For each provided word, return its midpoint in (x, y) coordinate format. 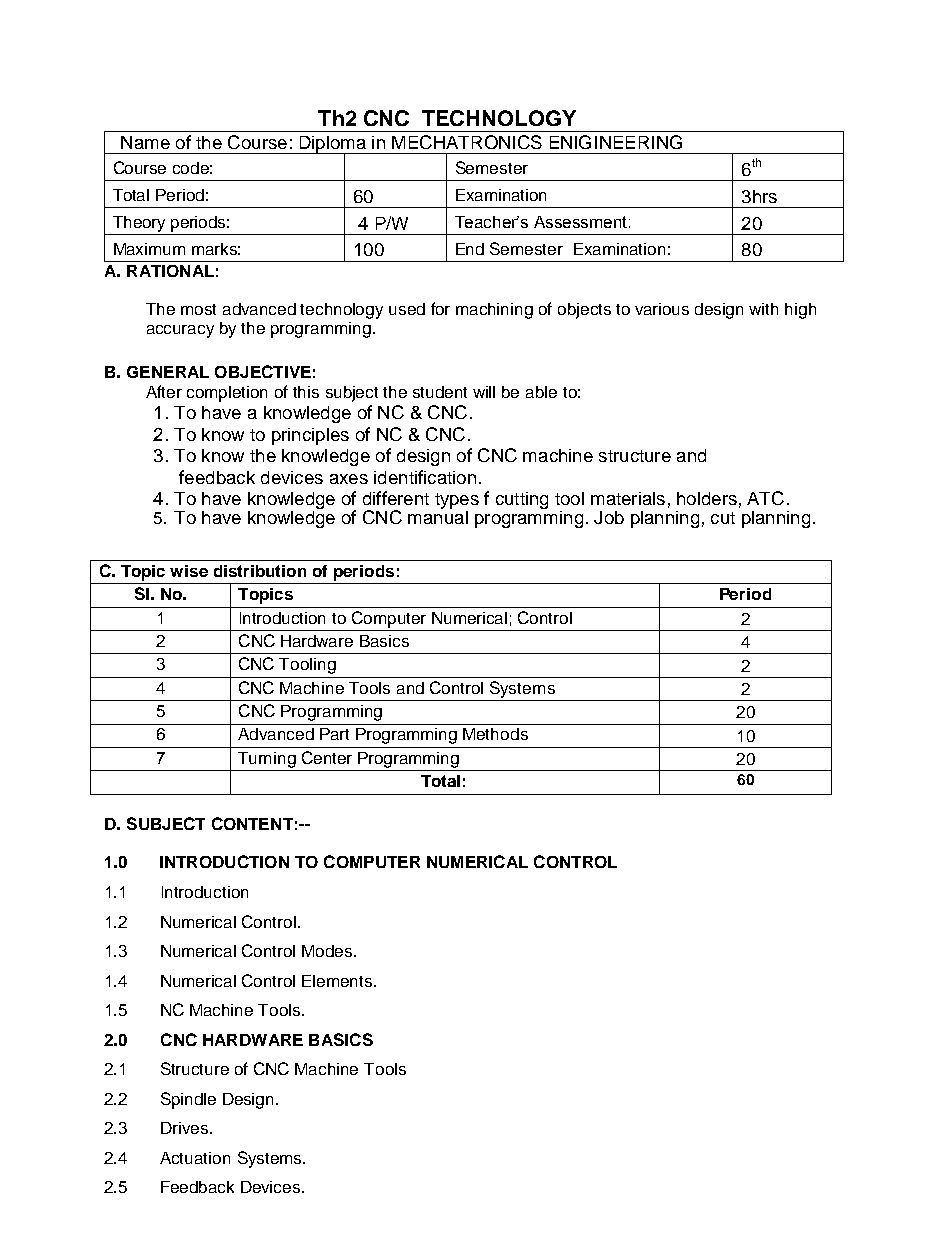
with (763, 309)
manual (438, 517)
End (470, 249)
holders (707, 498)
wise (189, 571)
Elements (338, 981)
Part (334, 734)
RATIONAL (170, 271)
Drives (184, 1128)
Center (327, 757)
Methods (495, 734)
